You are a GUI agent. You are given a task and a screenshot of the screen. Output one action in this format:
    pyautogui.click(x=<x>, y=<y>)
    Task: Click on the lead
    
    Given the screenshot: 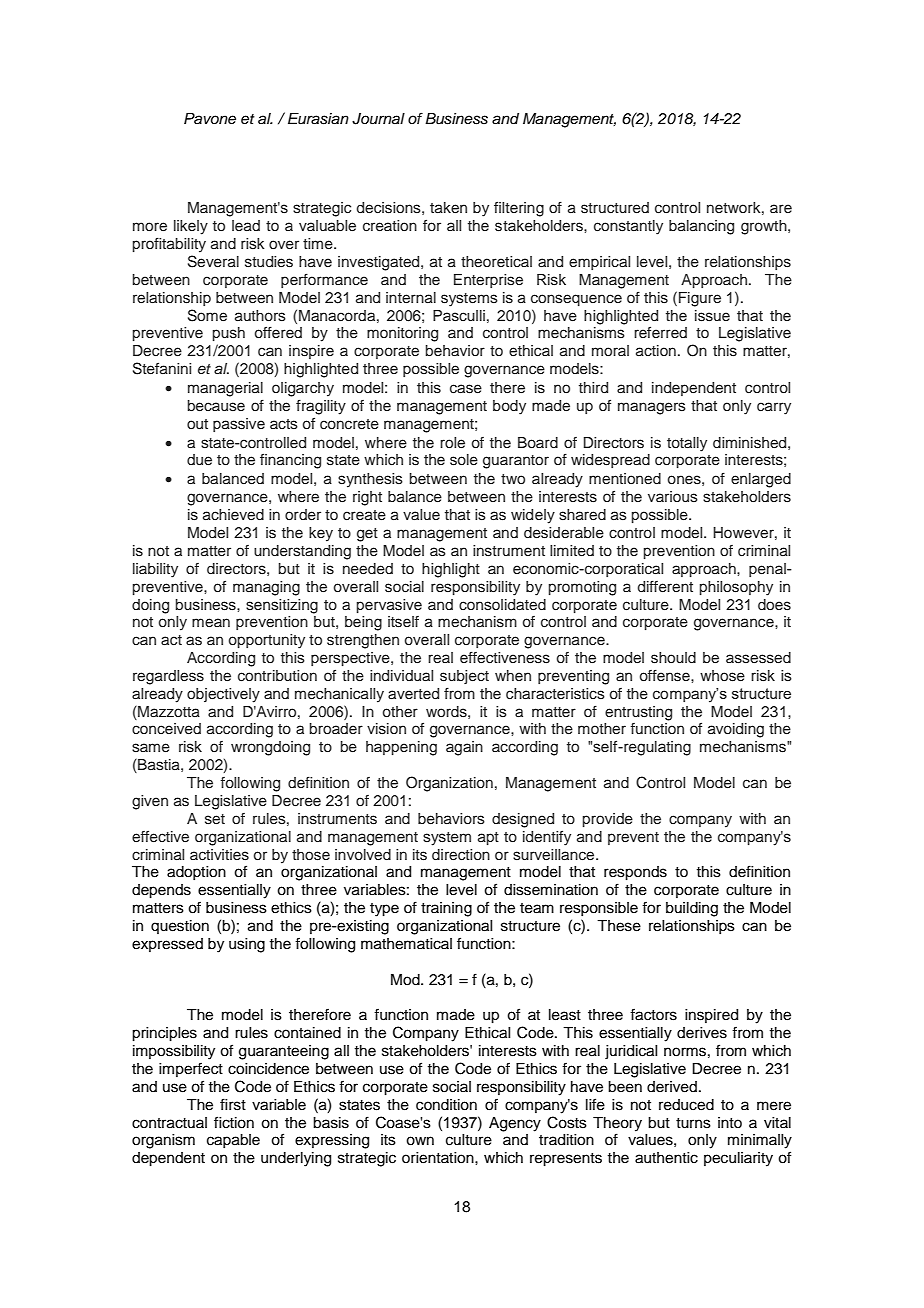 What is the action you would take?
    pyautogui.click(x=246, y=225)
